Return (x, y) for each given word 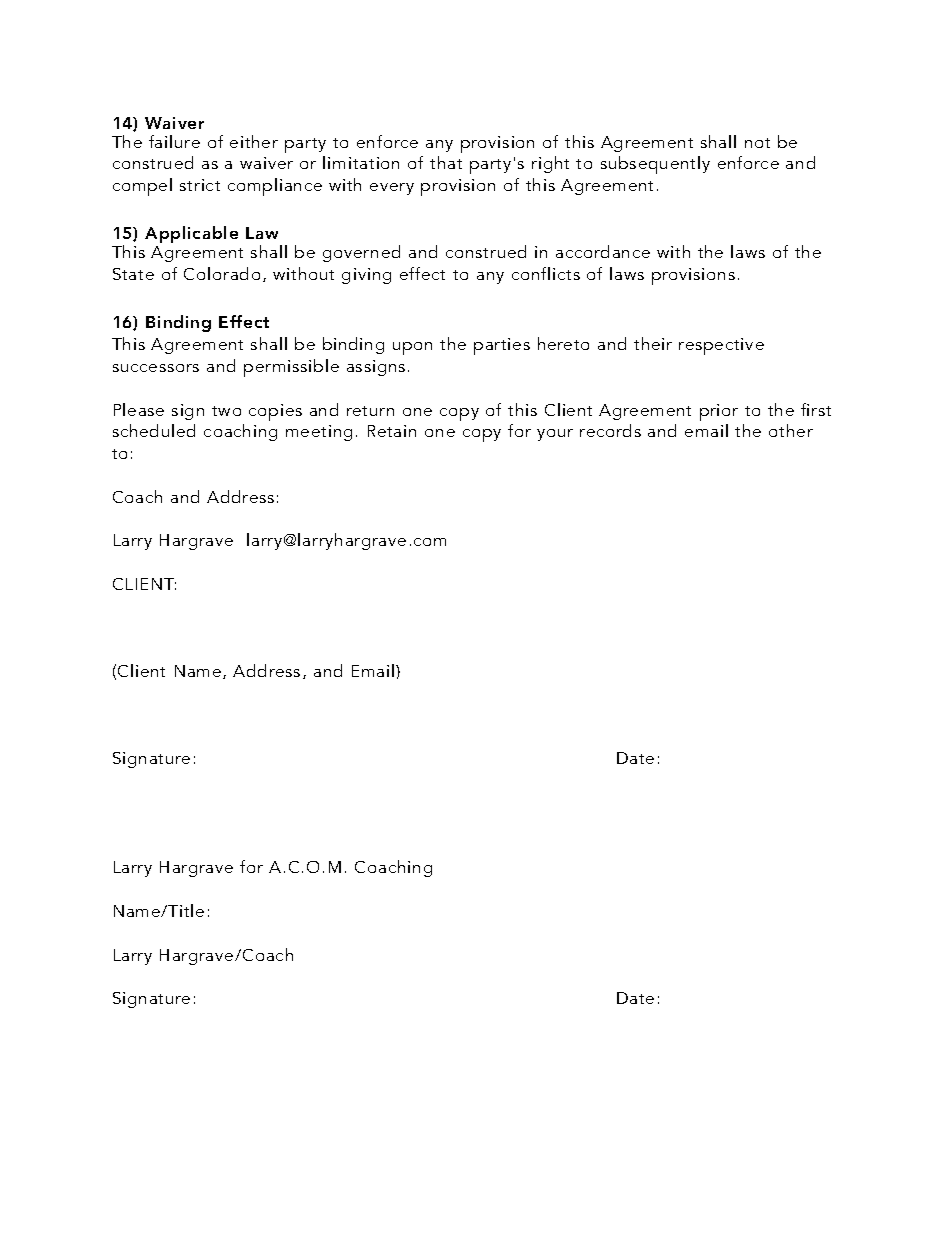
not (757, 143)
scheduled (154, 430)
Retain (392, 431)
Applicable (191, 234)
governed (361, 253)
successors (156, 368)
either (254, 141)
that (446, 162)
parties (502, 346)
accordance (603, 251)
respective (721, 346)
